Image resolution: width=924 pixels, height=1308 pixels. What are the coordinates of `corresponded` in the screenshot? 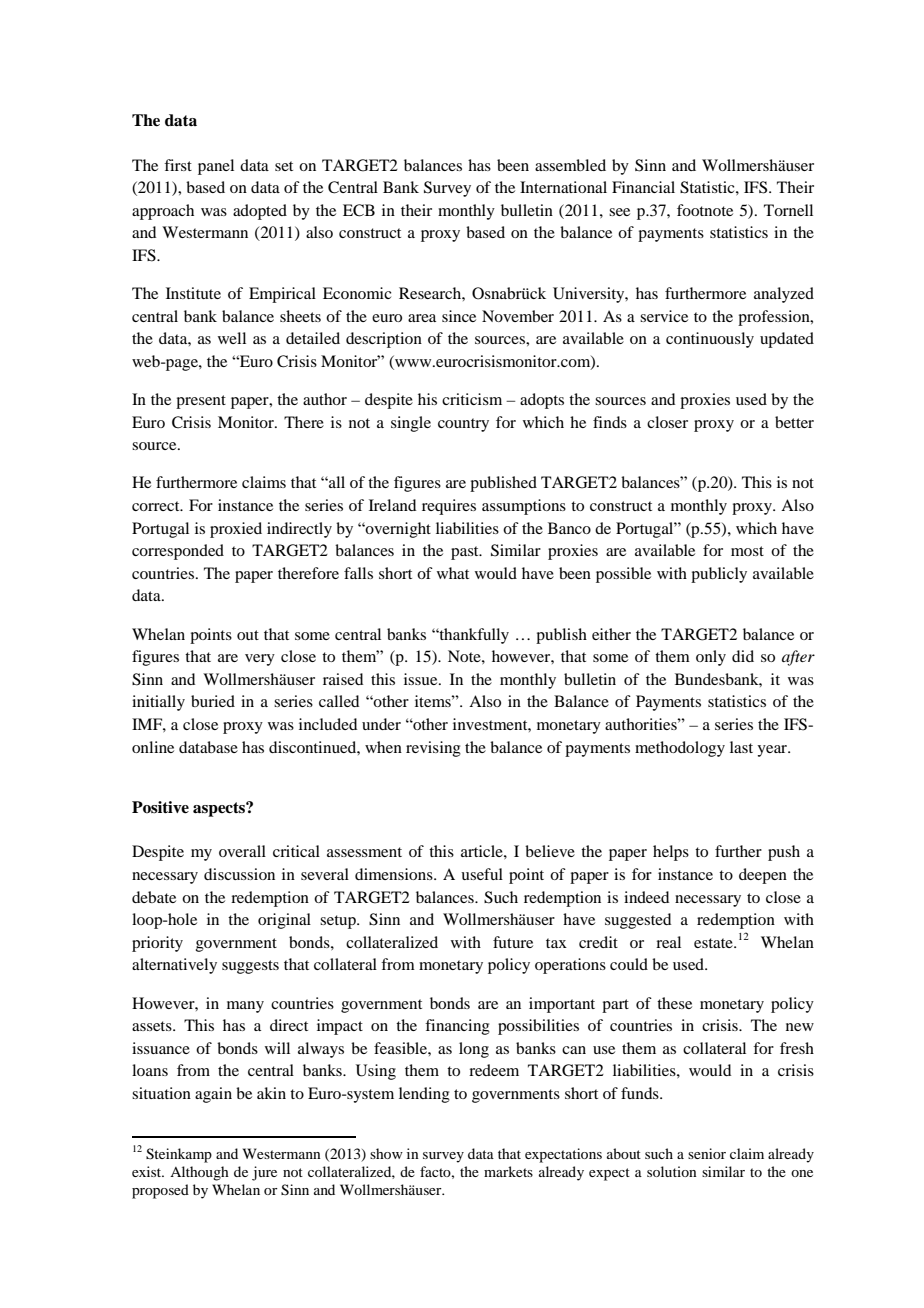 It's located at (178, 552).
